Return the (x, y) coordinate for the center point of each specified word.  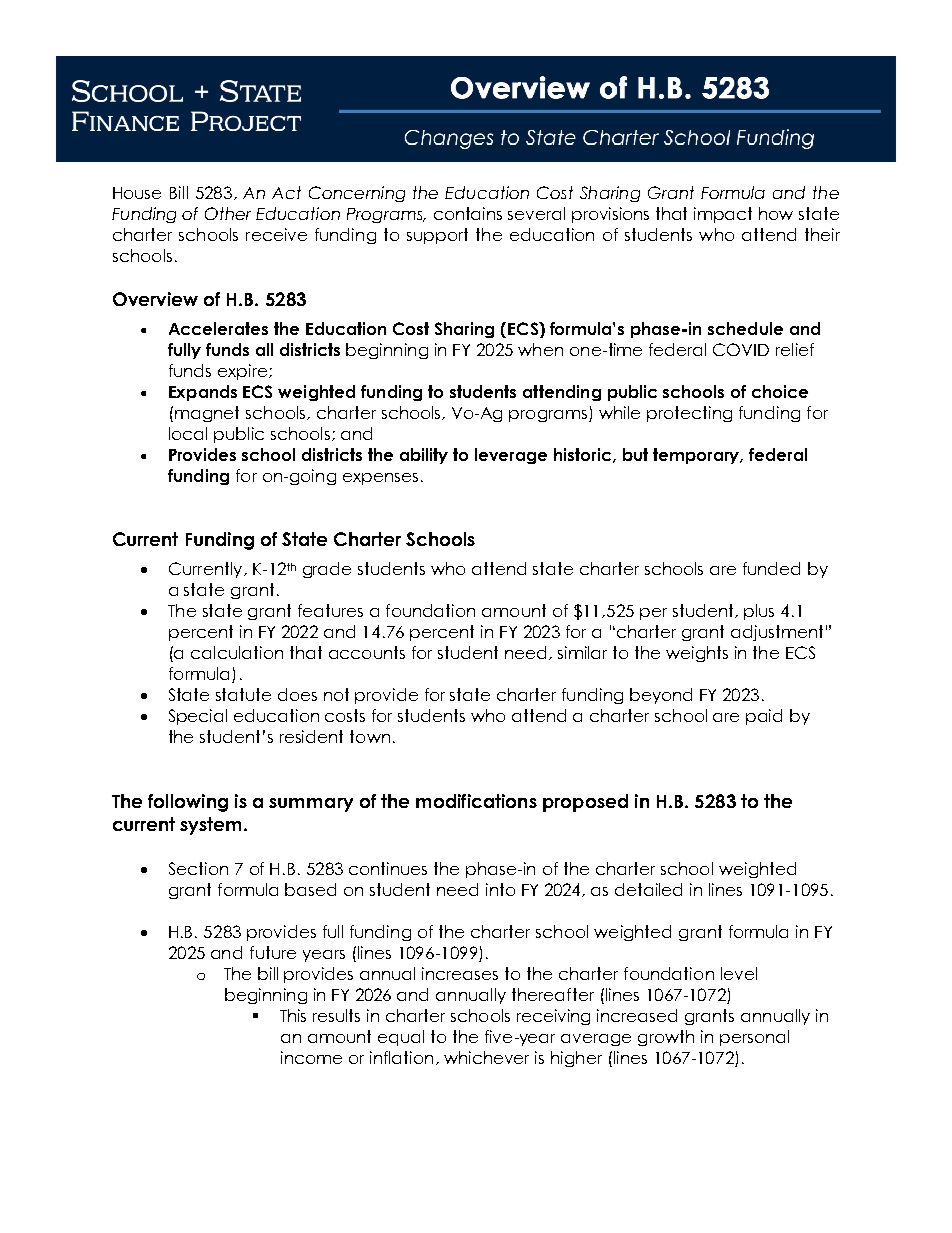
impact (723, 215)
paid (764, 717)
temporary (698, 456)
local (188, 433)
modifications (476, 801)
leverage (511, 456)
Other (228, 213)
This (293, 1015)
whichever (486, 1057)
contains (468, 213)
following (188, 803)
